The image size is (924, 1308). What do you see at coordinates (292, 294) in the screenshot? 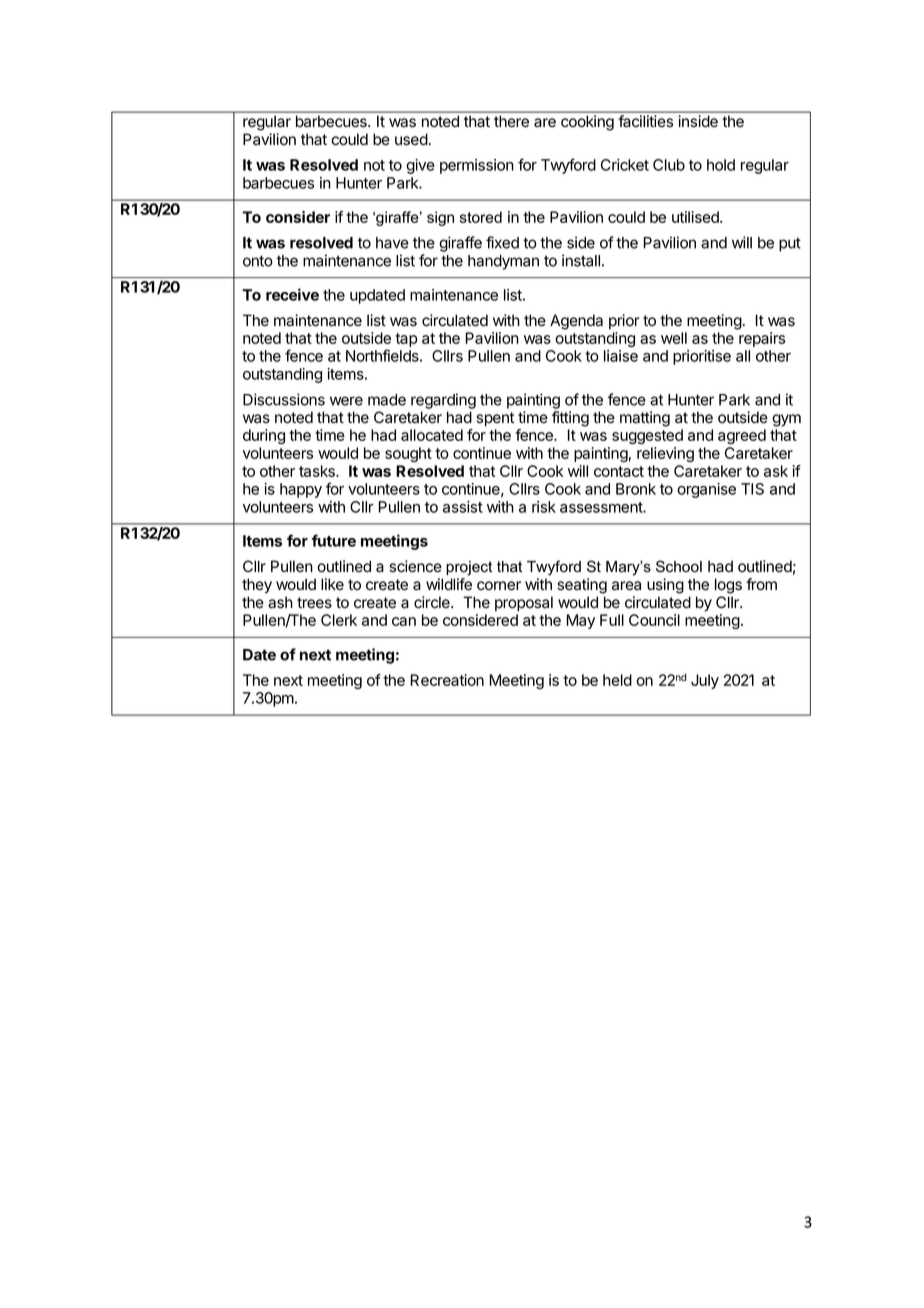
I see `receive` at bounding box center [292, 294].
